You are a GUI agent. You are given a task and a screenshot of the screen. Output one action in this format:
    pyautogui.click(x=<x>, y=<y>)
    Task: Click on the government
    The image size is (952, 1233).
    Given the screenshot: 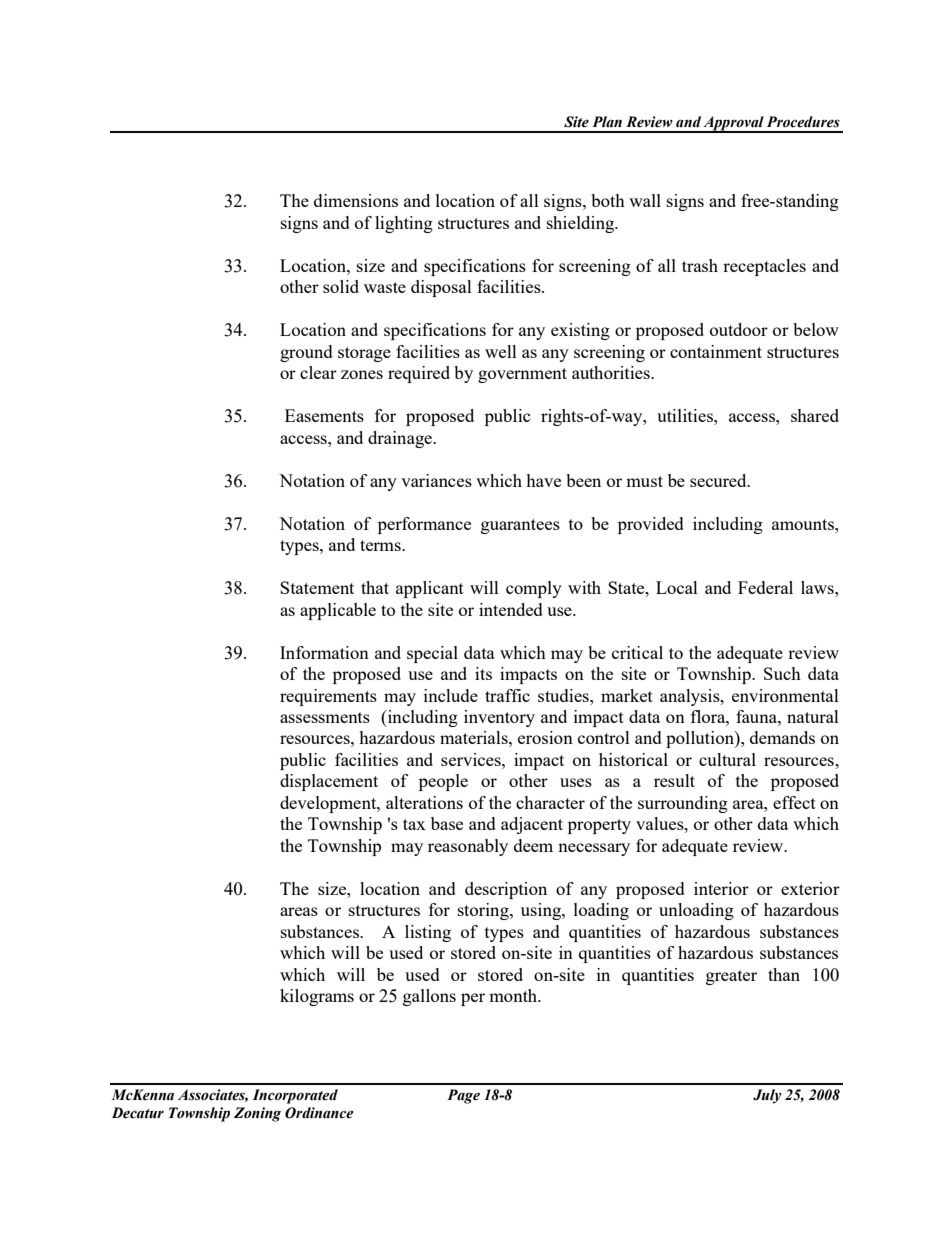 What is the action you would take?
    pyautogui.click(x=522, y=375)
